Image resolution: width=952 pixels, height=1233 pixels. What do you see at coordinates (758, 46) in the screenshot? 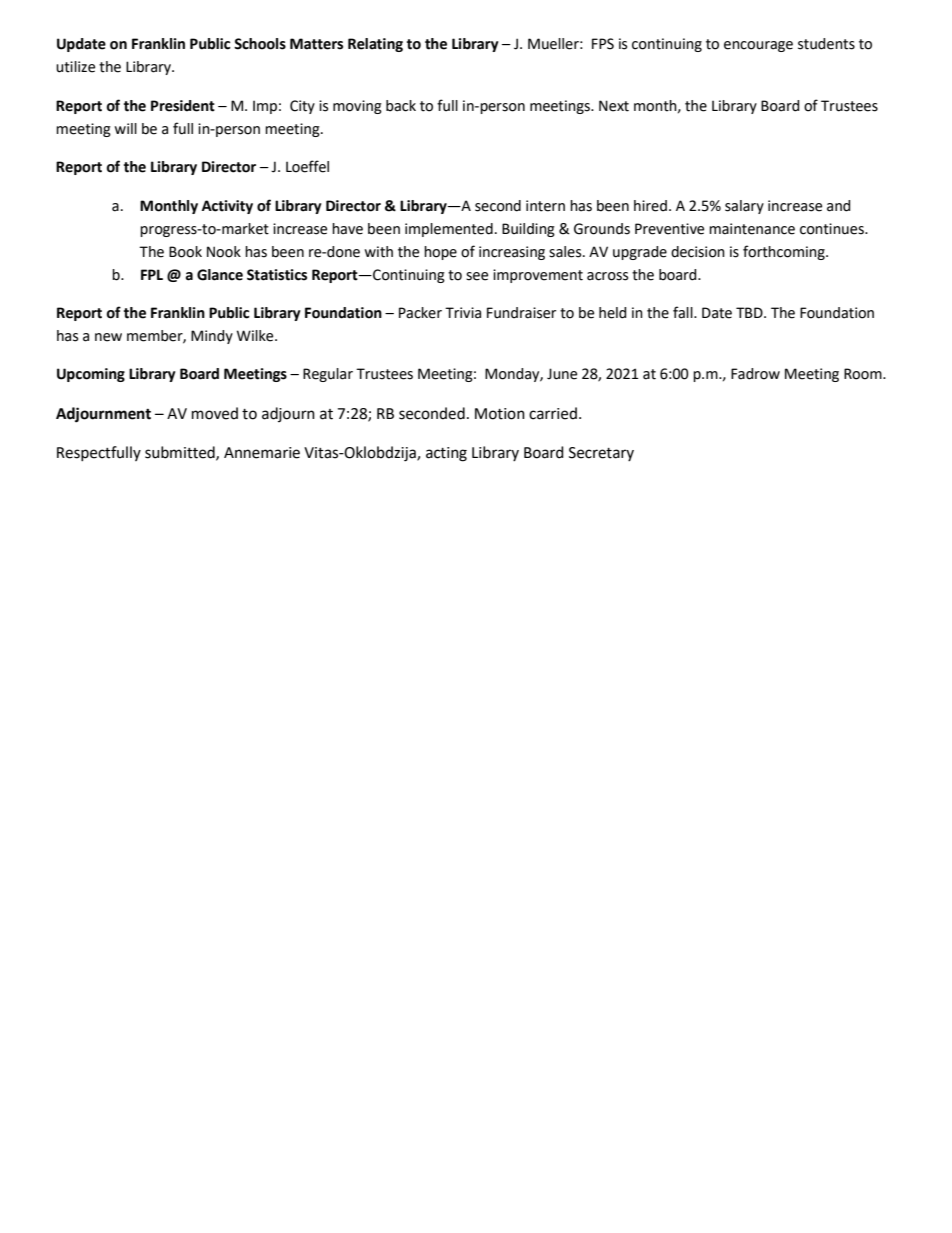
I see `encourage` at bounding box center [758, 46].
